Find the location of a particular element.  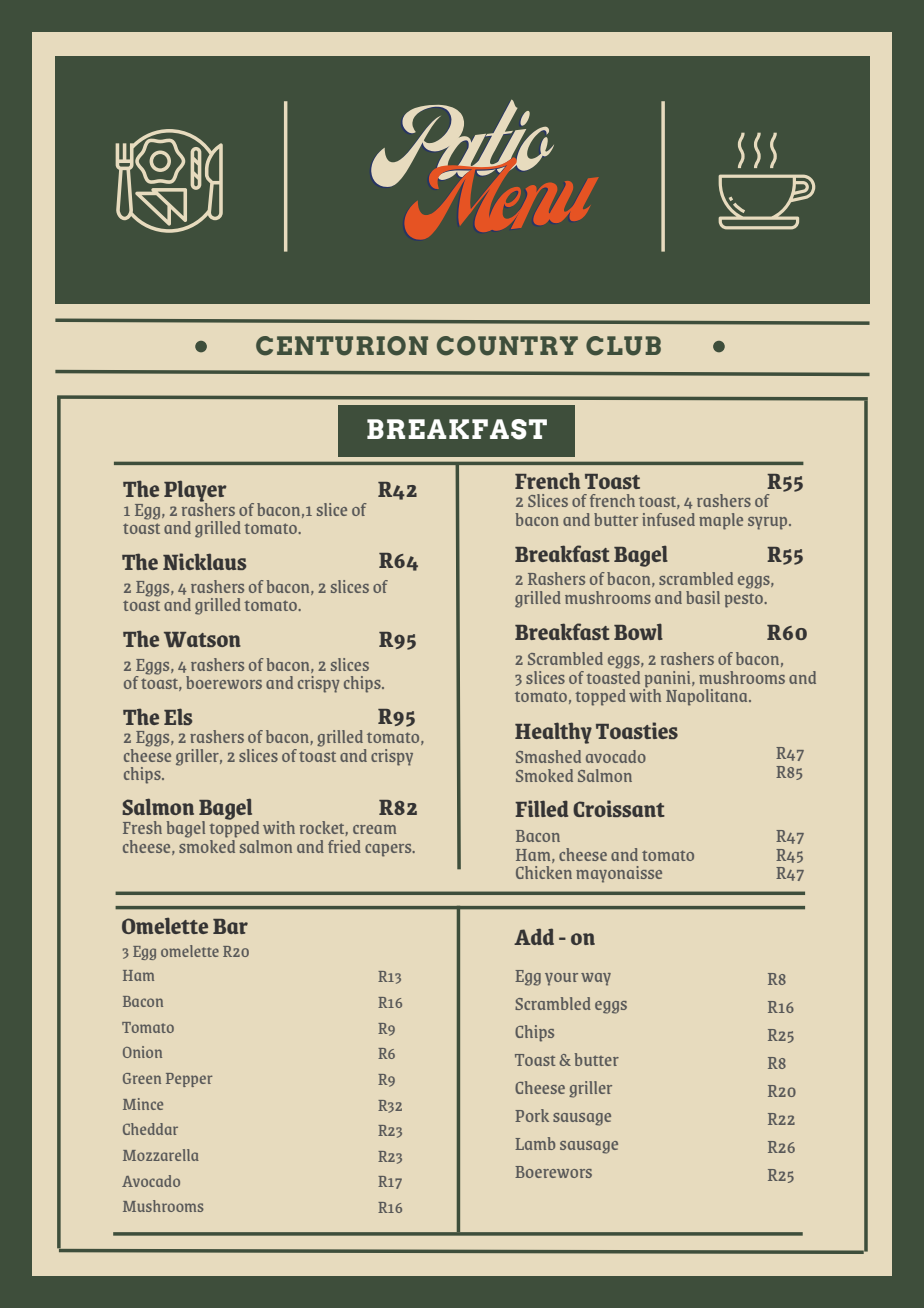

basil is located at coordinates (703, 597).
